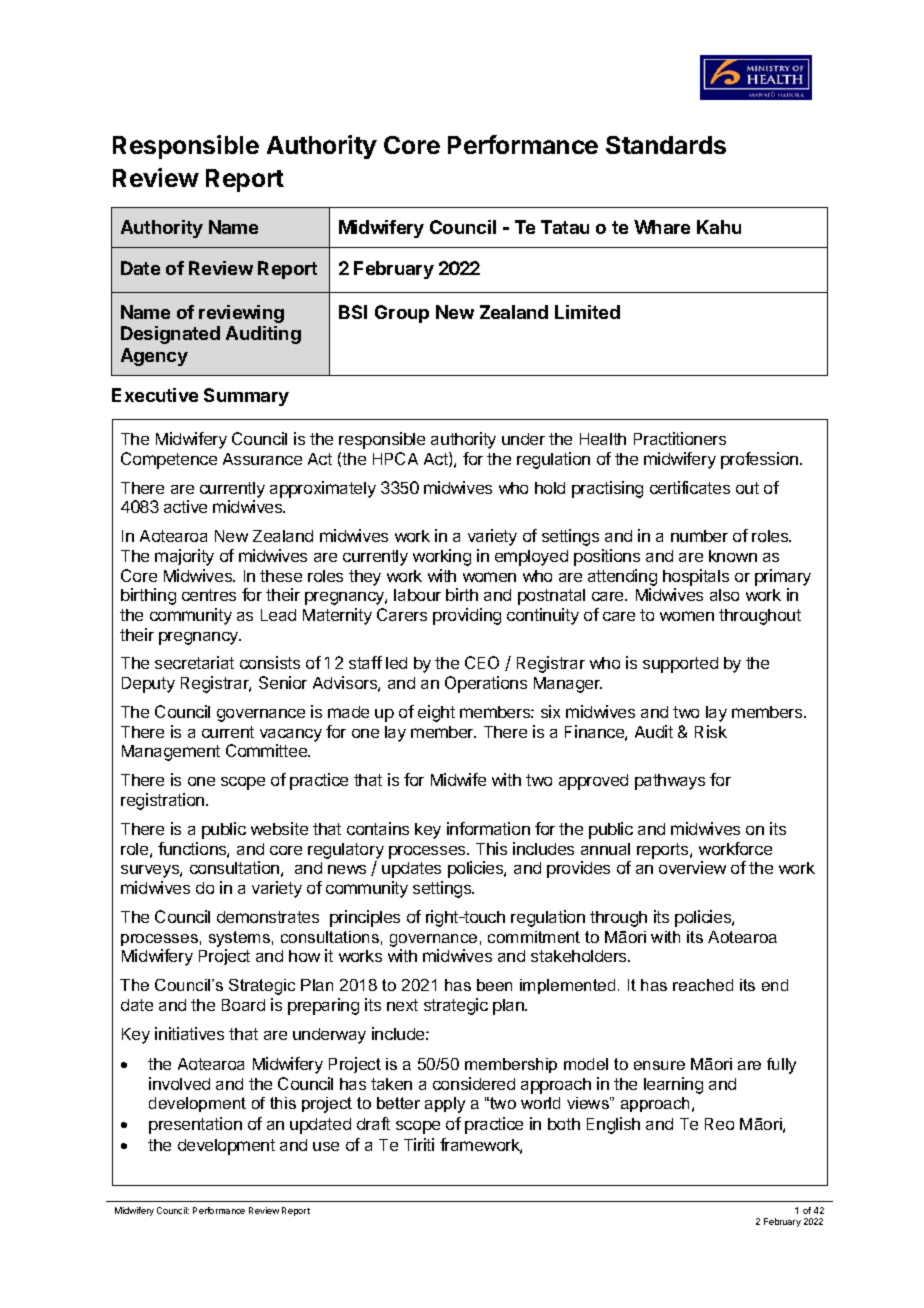 The height and width of the page is (1308, 924). Describe the element at coordinates (482, 662) in the page. I see `CEO` at that location.
